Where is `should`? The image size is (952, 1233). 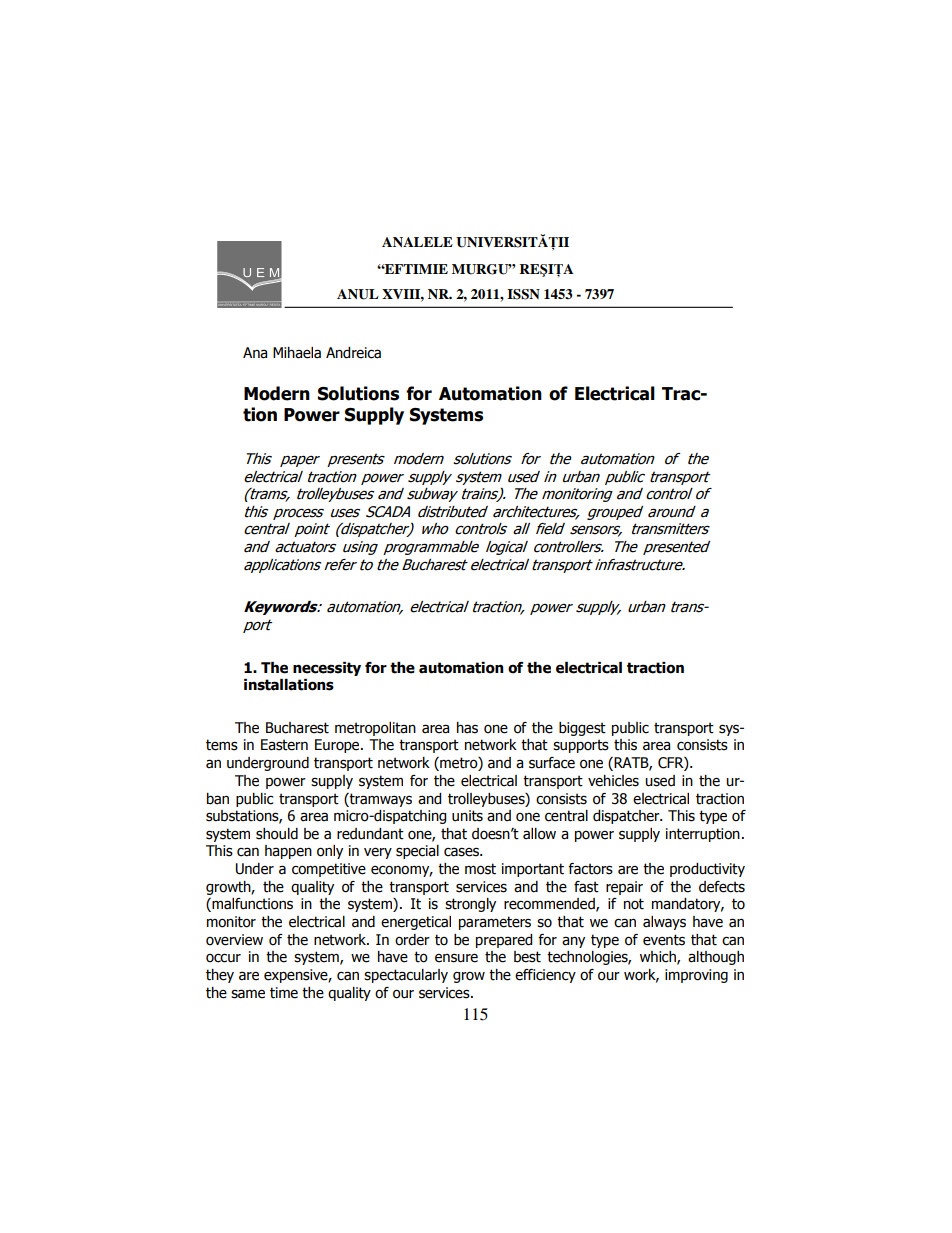 should is located at coordinates (277, 834).
